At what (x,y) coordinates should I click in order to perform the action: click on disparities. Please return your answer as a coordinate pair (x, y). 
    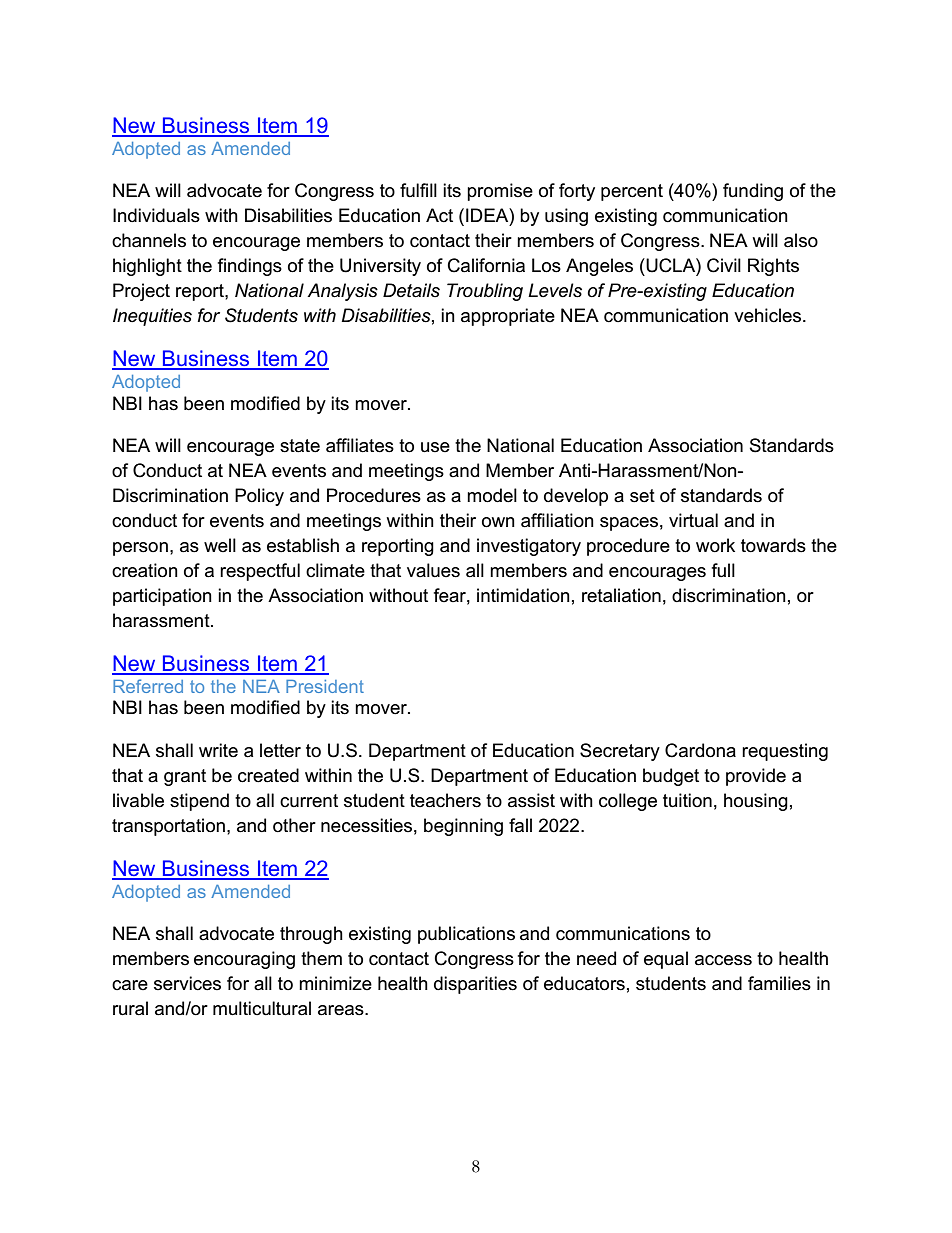
    Looking at the image, I should click on (475, 985).
